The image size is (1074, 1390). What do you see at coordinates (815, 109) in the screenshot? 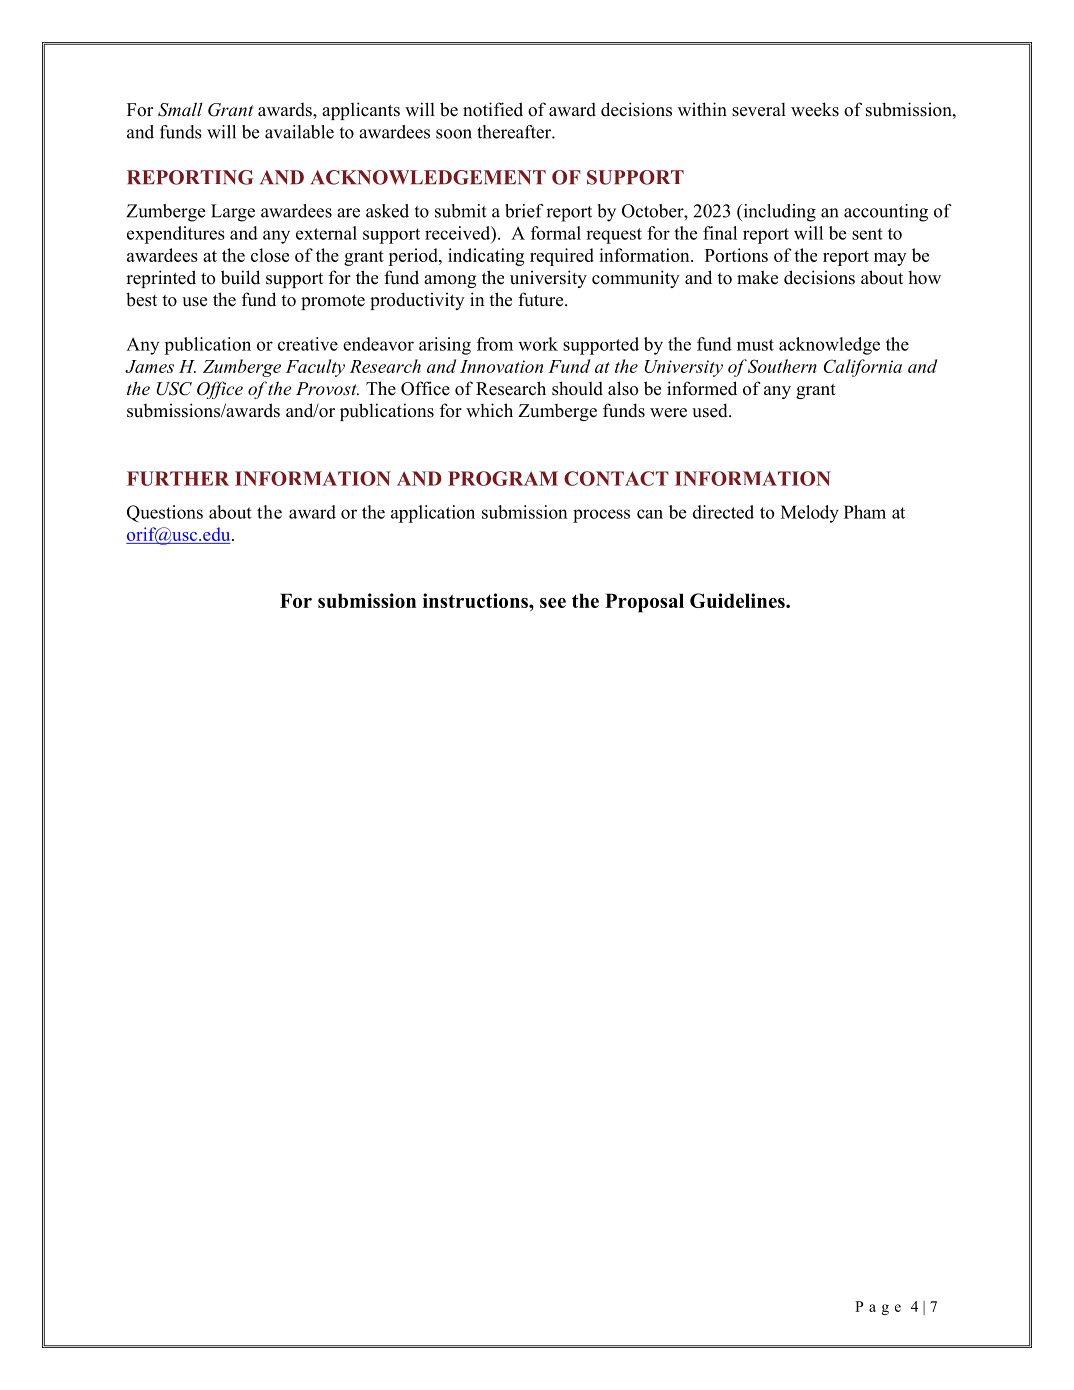
I see `weeks` at bounding box center [815, 109].
